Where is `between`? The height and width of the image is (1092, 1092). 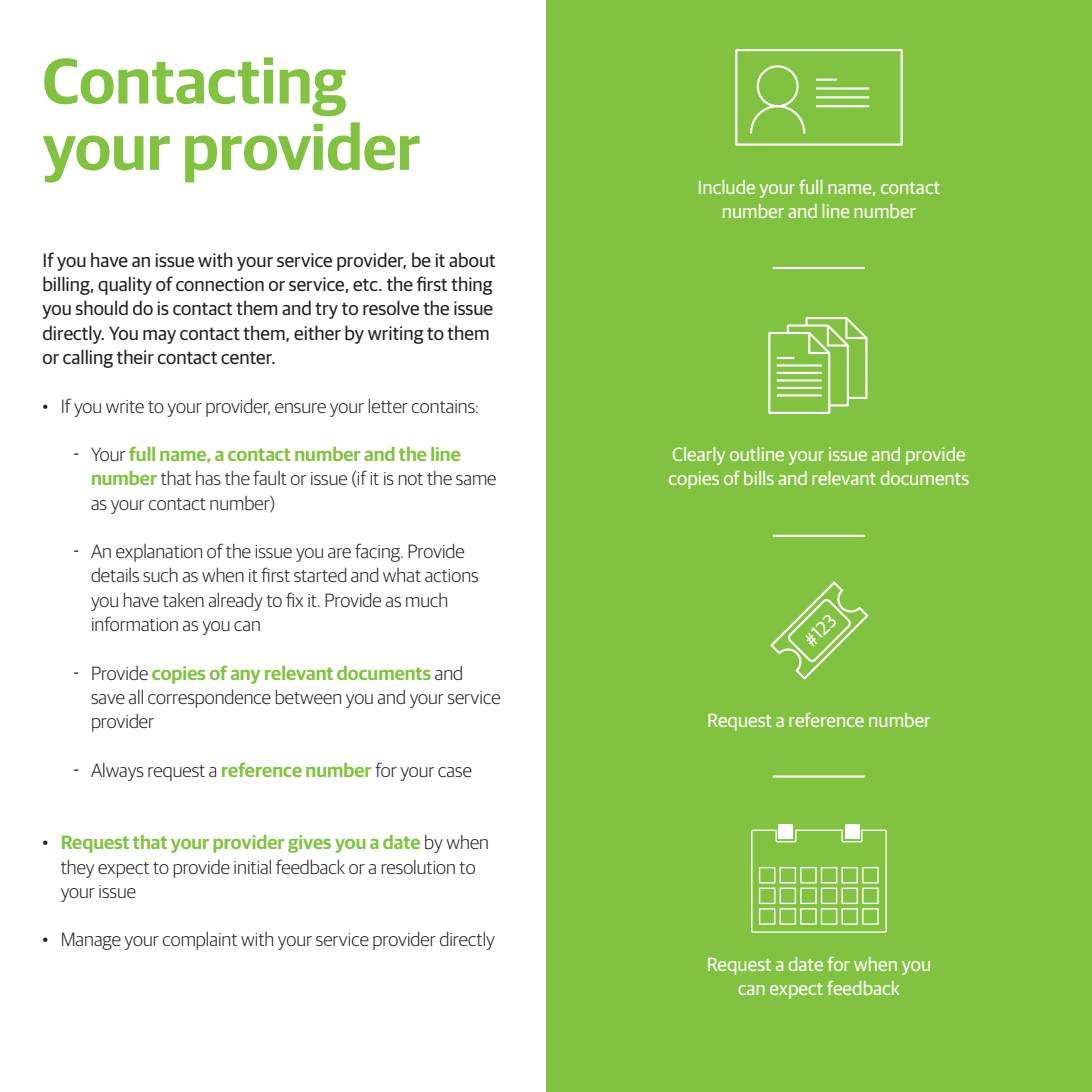
between is located at coordinates (308, 697).
